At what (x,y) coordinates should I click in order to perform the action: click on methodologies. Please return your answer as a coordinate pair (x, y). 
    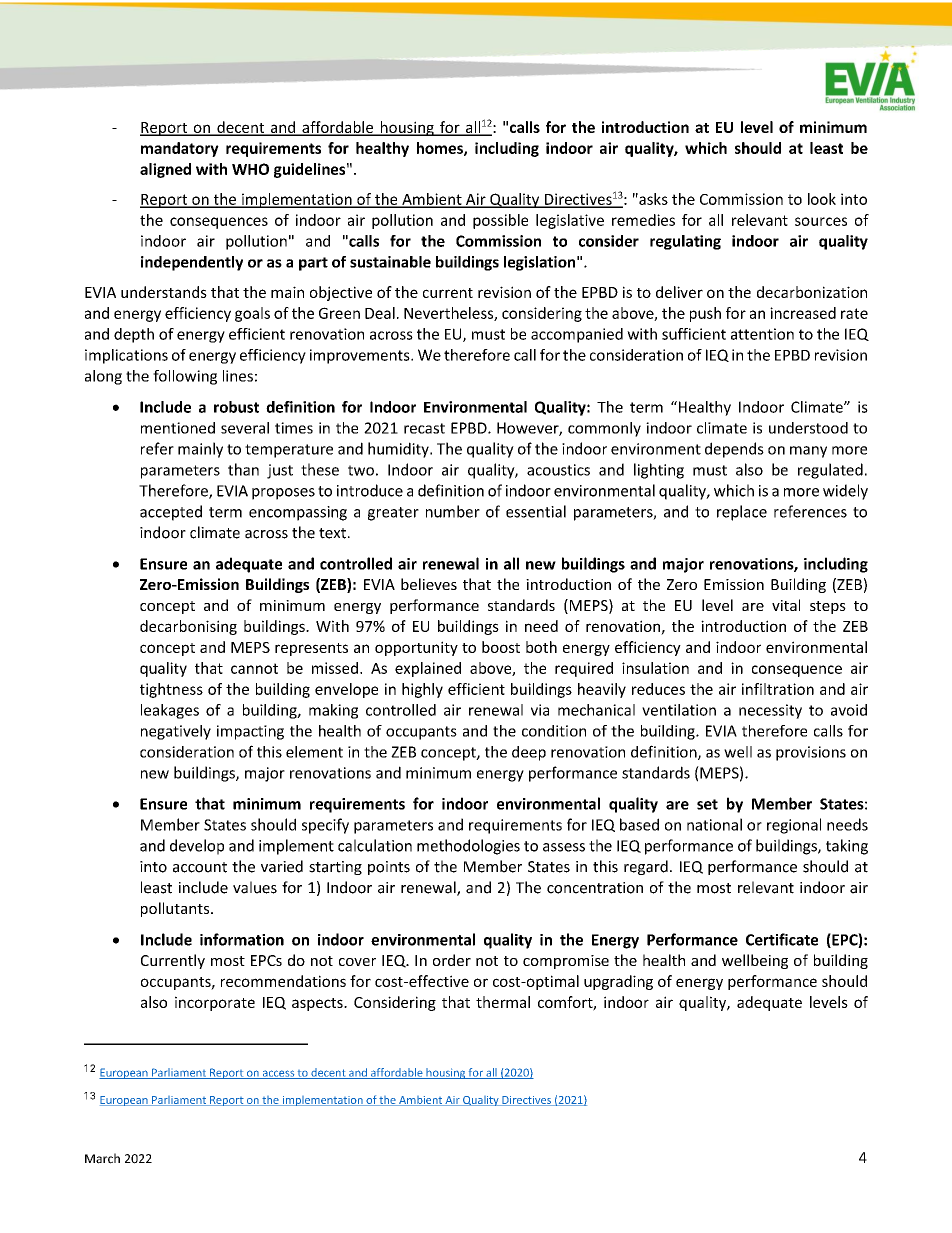
    Looking at the image, I should click on (468, 847).
